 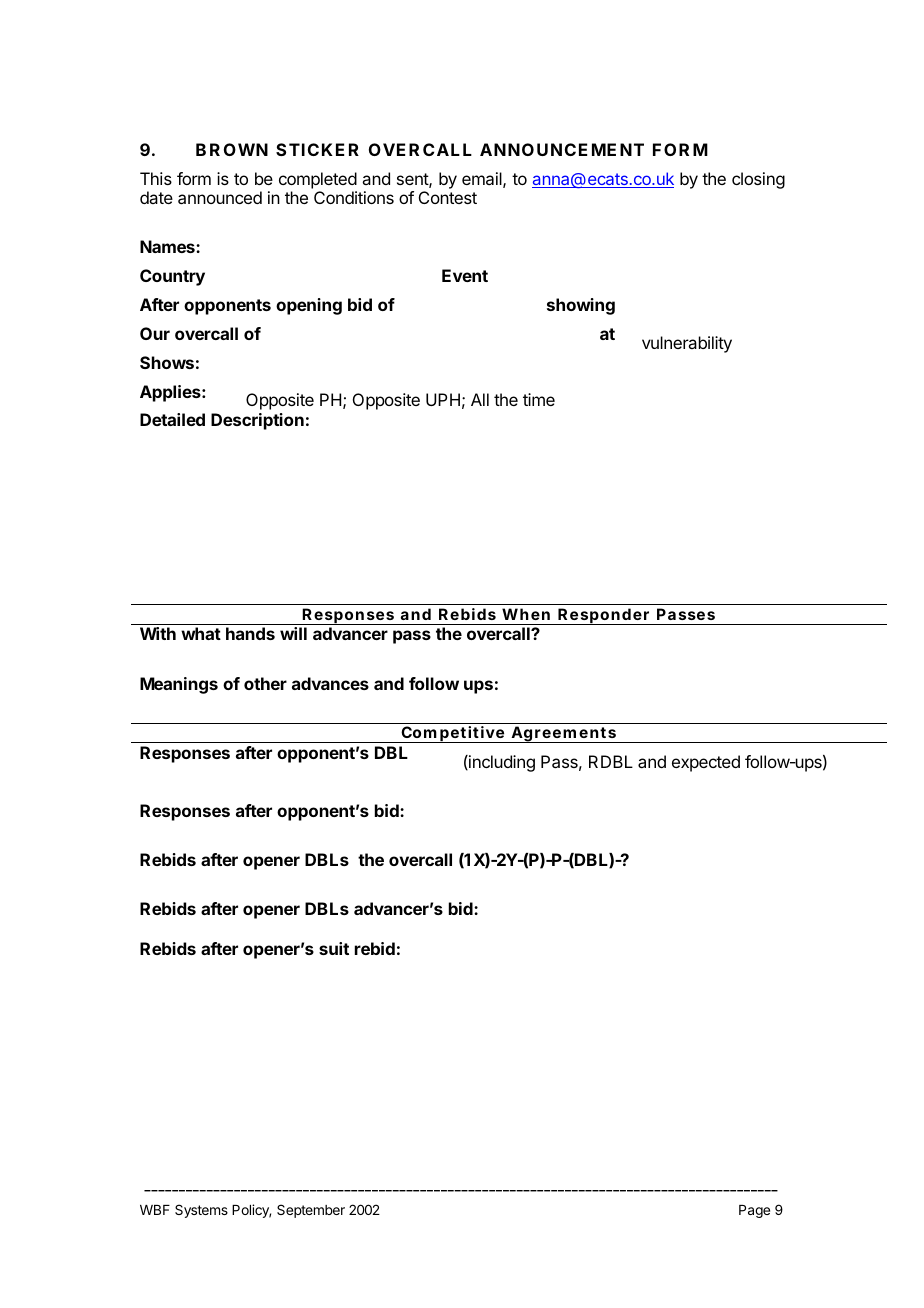 What do you see at coordinates (758, 180) in the screenshot?
I see `closing` at bounding box center [758, 180].
